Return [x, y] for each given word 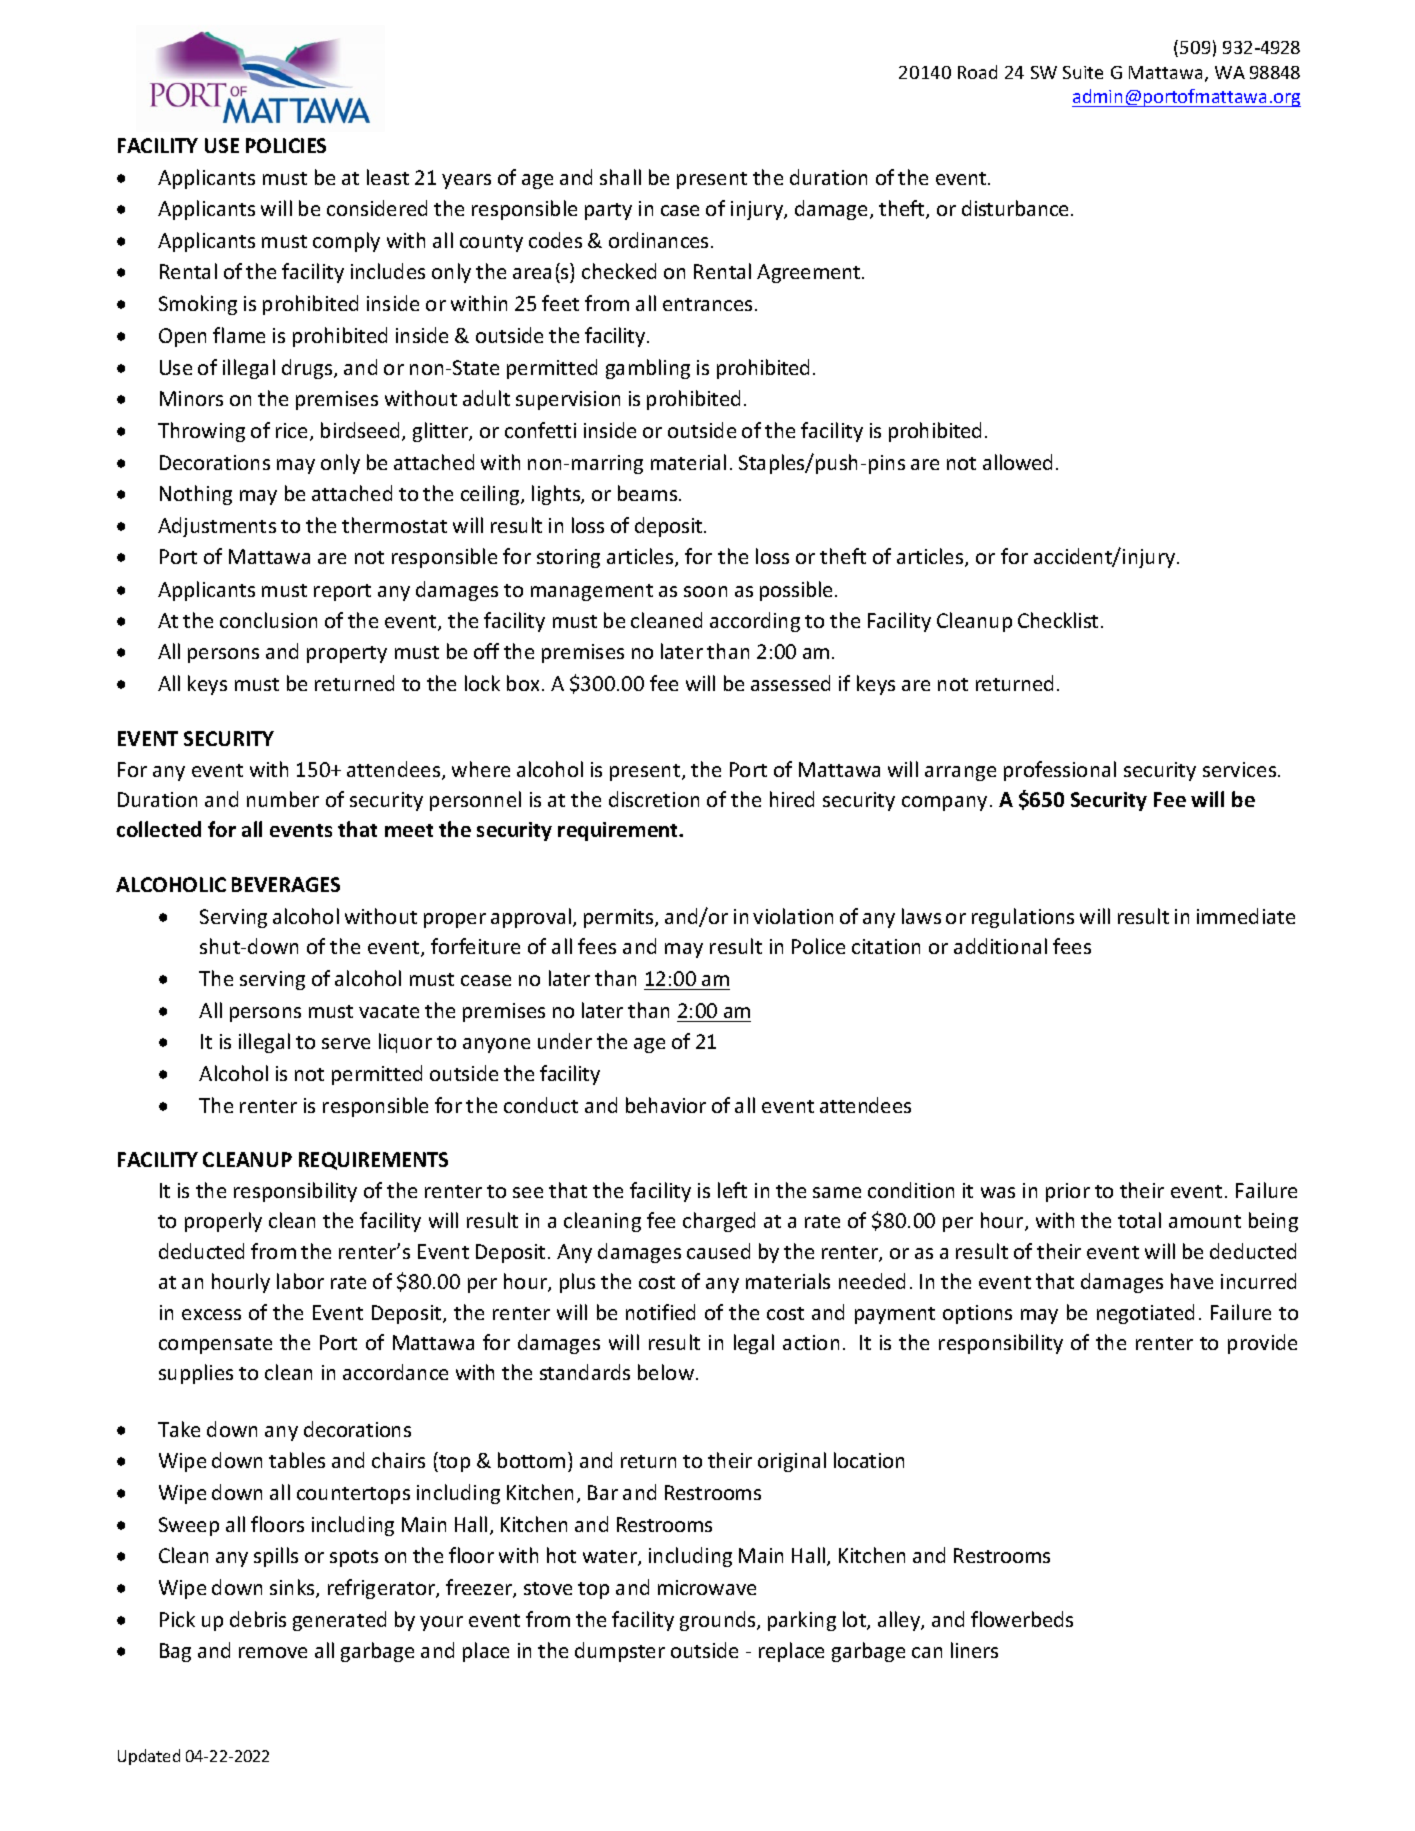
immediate [1246, 916]
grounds [719, 1621]
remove [273, 1652]
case [680, 210]
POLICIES [286, 145]
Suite [1083, 72]
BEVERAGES [286, 884]
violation [793, 916]
